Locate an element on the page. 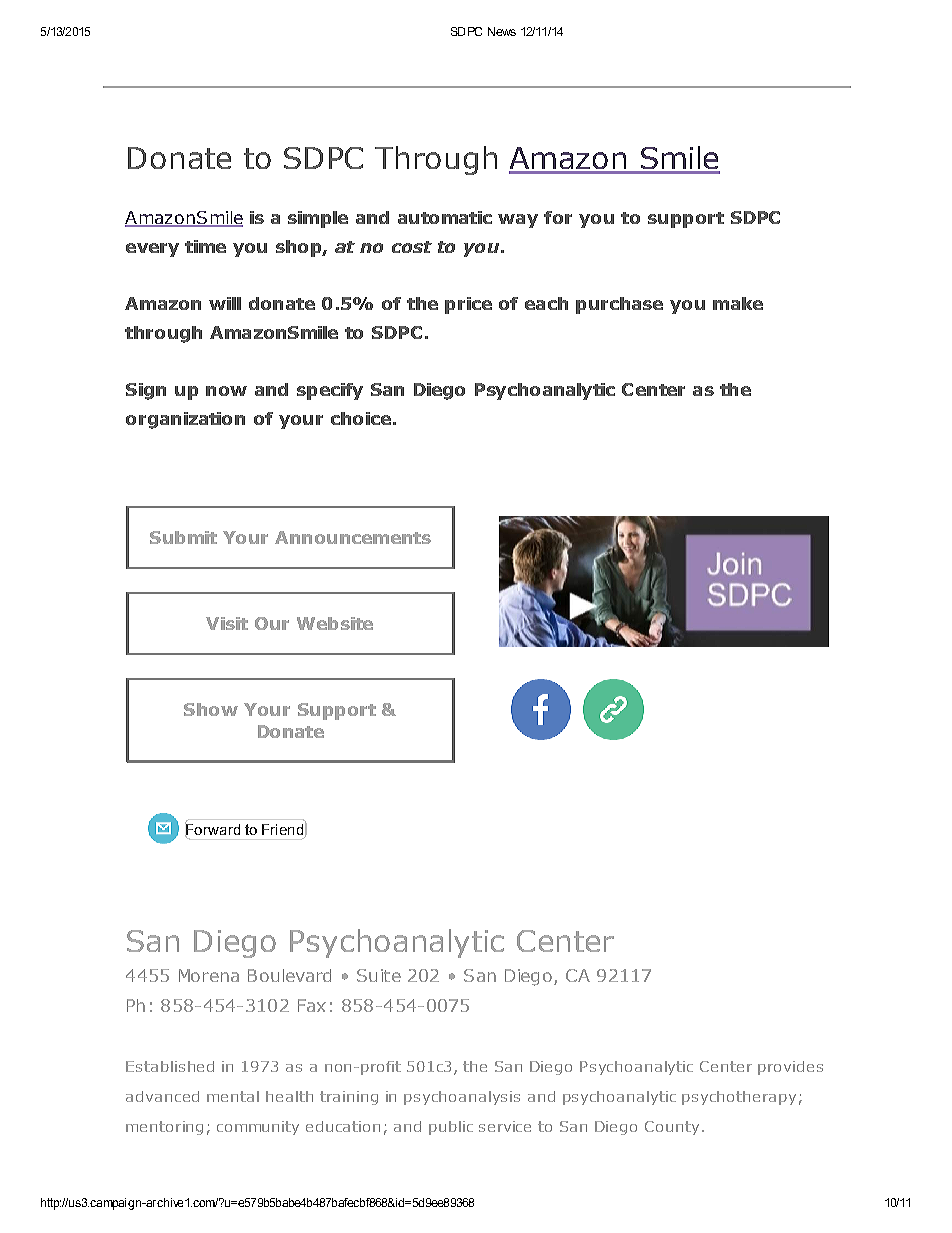 The height and width of the document is (1233, 952). provides is located at coordinates (790, 1068).
